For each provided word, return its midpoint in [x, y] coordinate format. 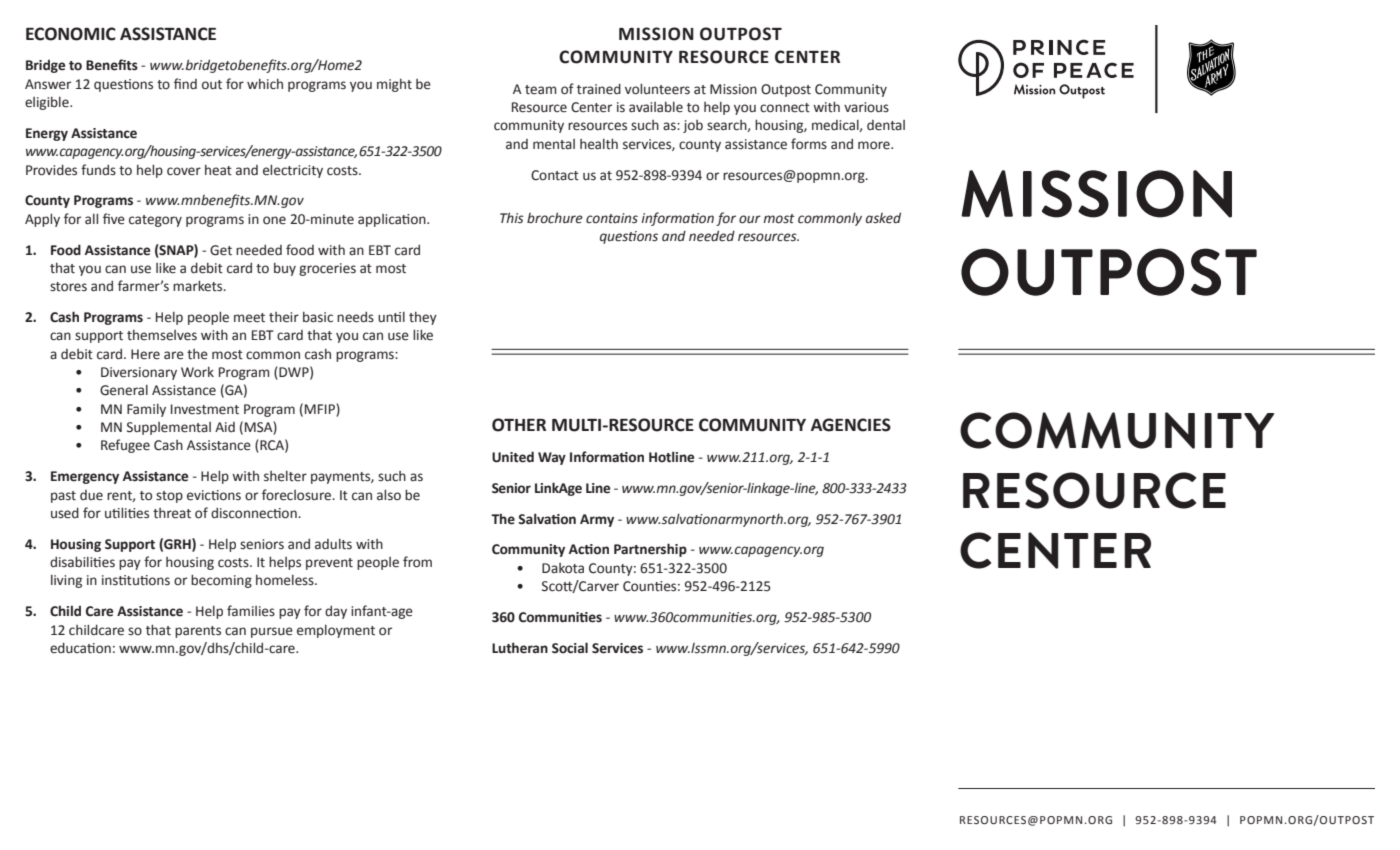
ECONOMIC [71, 34]
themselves [162, 335]
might [394, 85]
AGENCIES [851, 425]
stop [169, 497]
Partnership [650, 550]
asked [883, 218]
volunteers [657, 89]
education [80, 648]
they [423, 318]
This [512, 218]
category [155, 221]
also [389, 495]
